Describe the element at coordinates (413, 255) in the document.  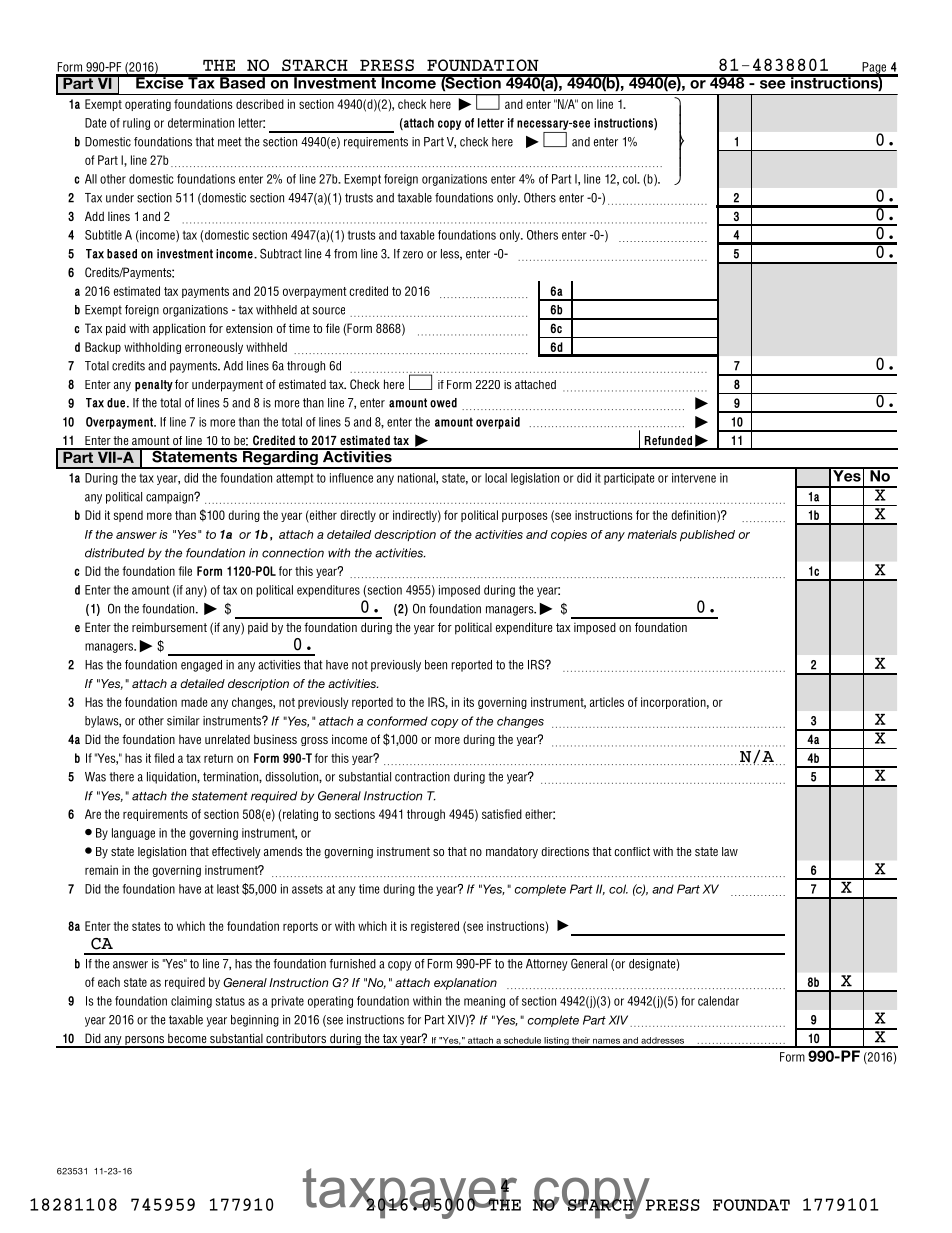
I see `zero` at that location.
